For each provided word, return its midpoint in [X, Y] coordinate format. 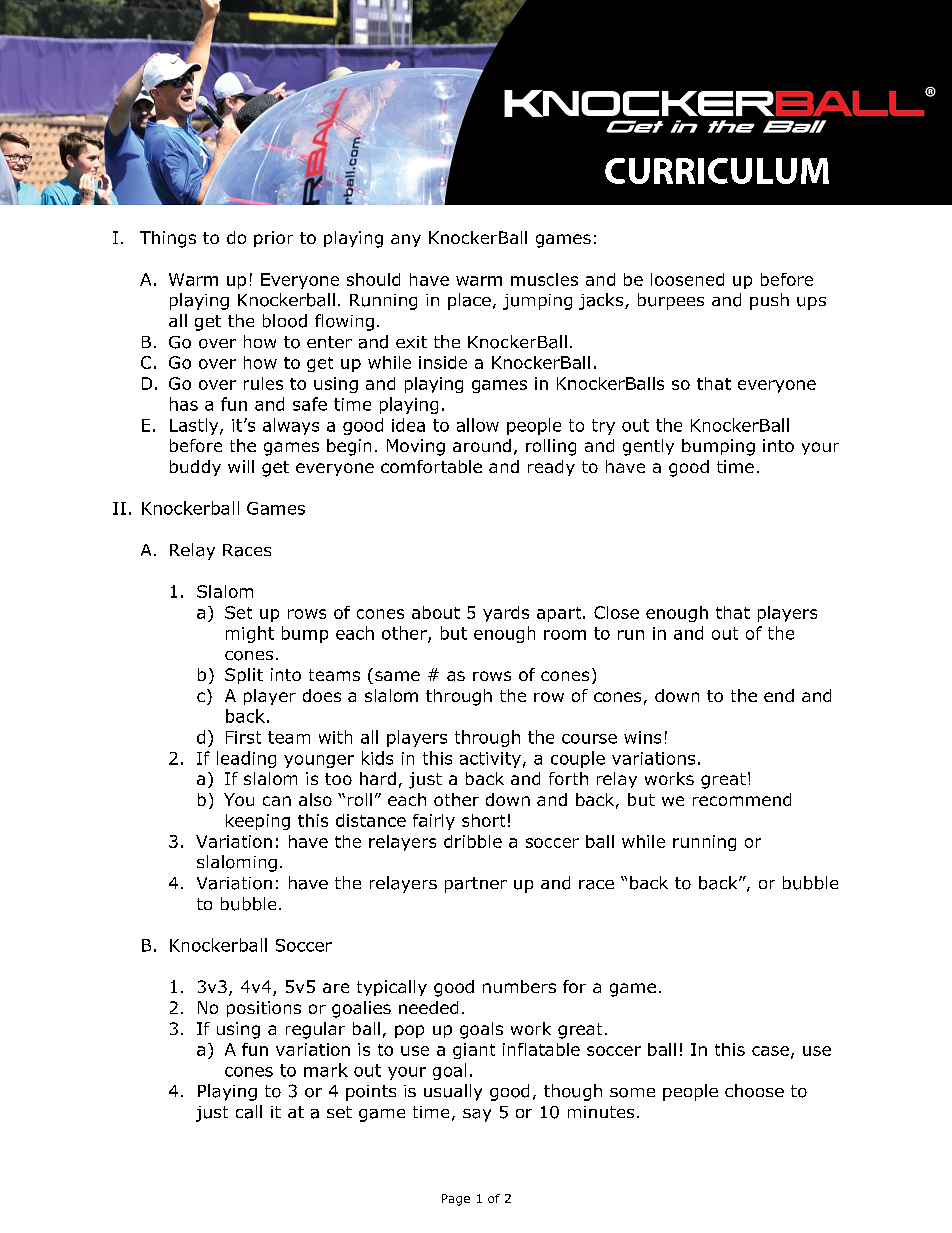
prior [273, 239]
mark [326, 1070]
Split [244, 676]
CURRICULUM [717, 171]
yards [506, 614]
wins [642, 737]
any [406, 240]
